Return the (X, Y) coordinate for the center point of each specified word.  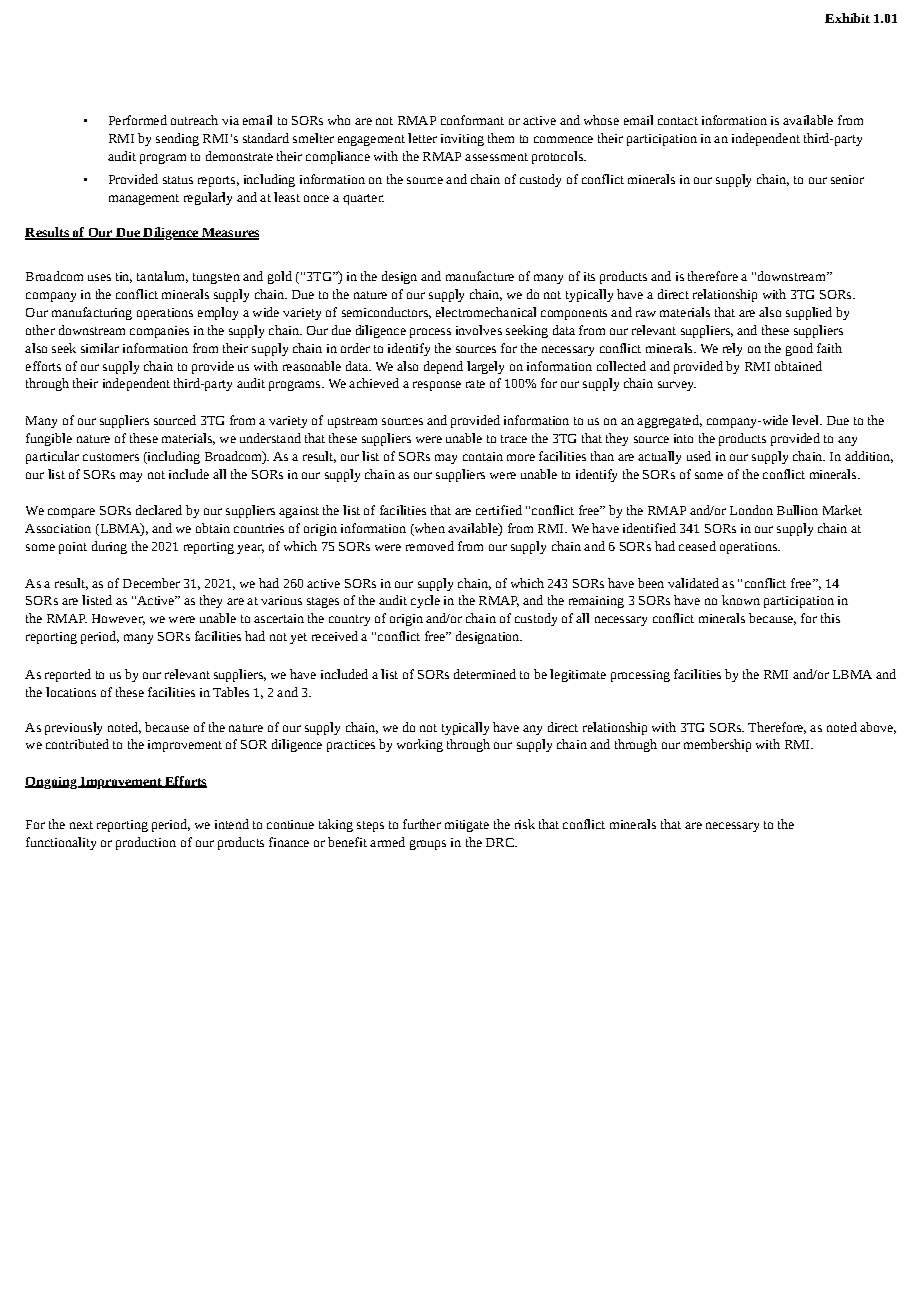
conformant (472, 120)
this (830, 618)
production (146, 843)
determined (485, 674)
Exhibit (847, 18)
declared (159, 510)
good (799, 349)
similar (100, 348)
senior (847, 179)
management (144, 199)
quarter (363, 199)
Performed (138, 120)
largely (485, 367)
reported (68, 675)
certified (499, 510)
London (751, 510)
